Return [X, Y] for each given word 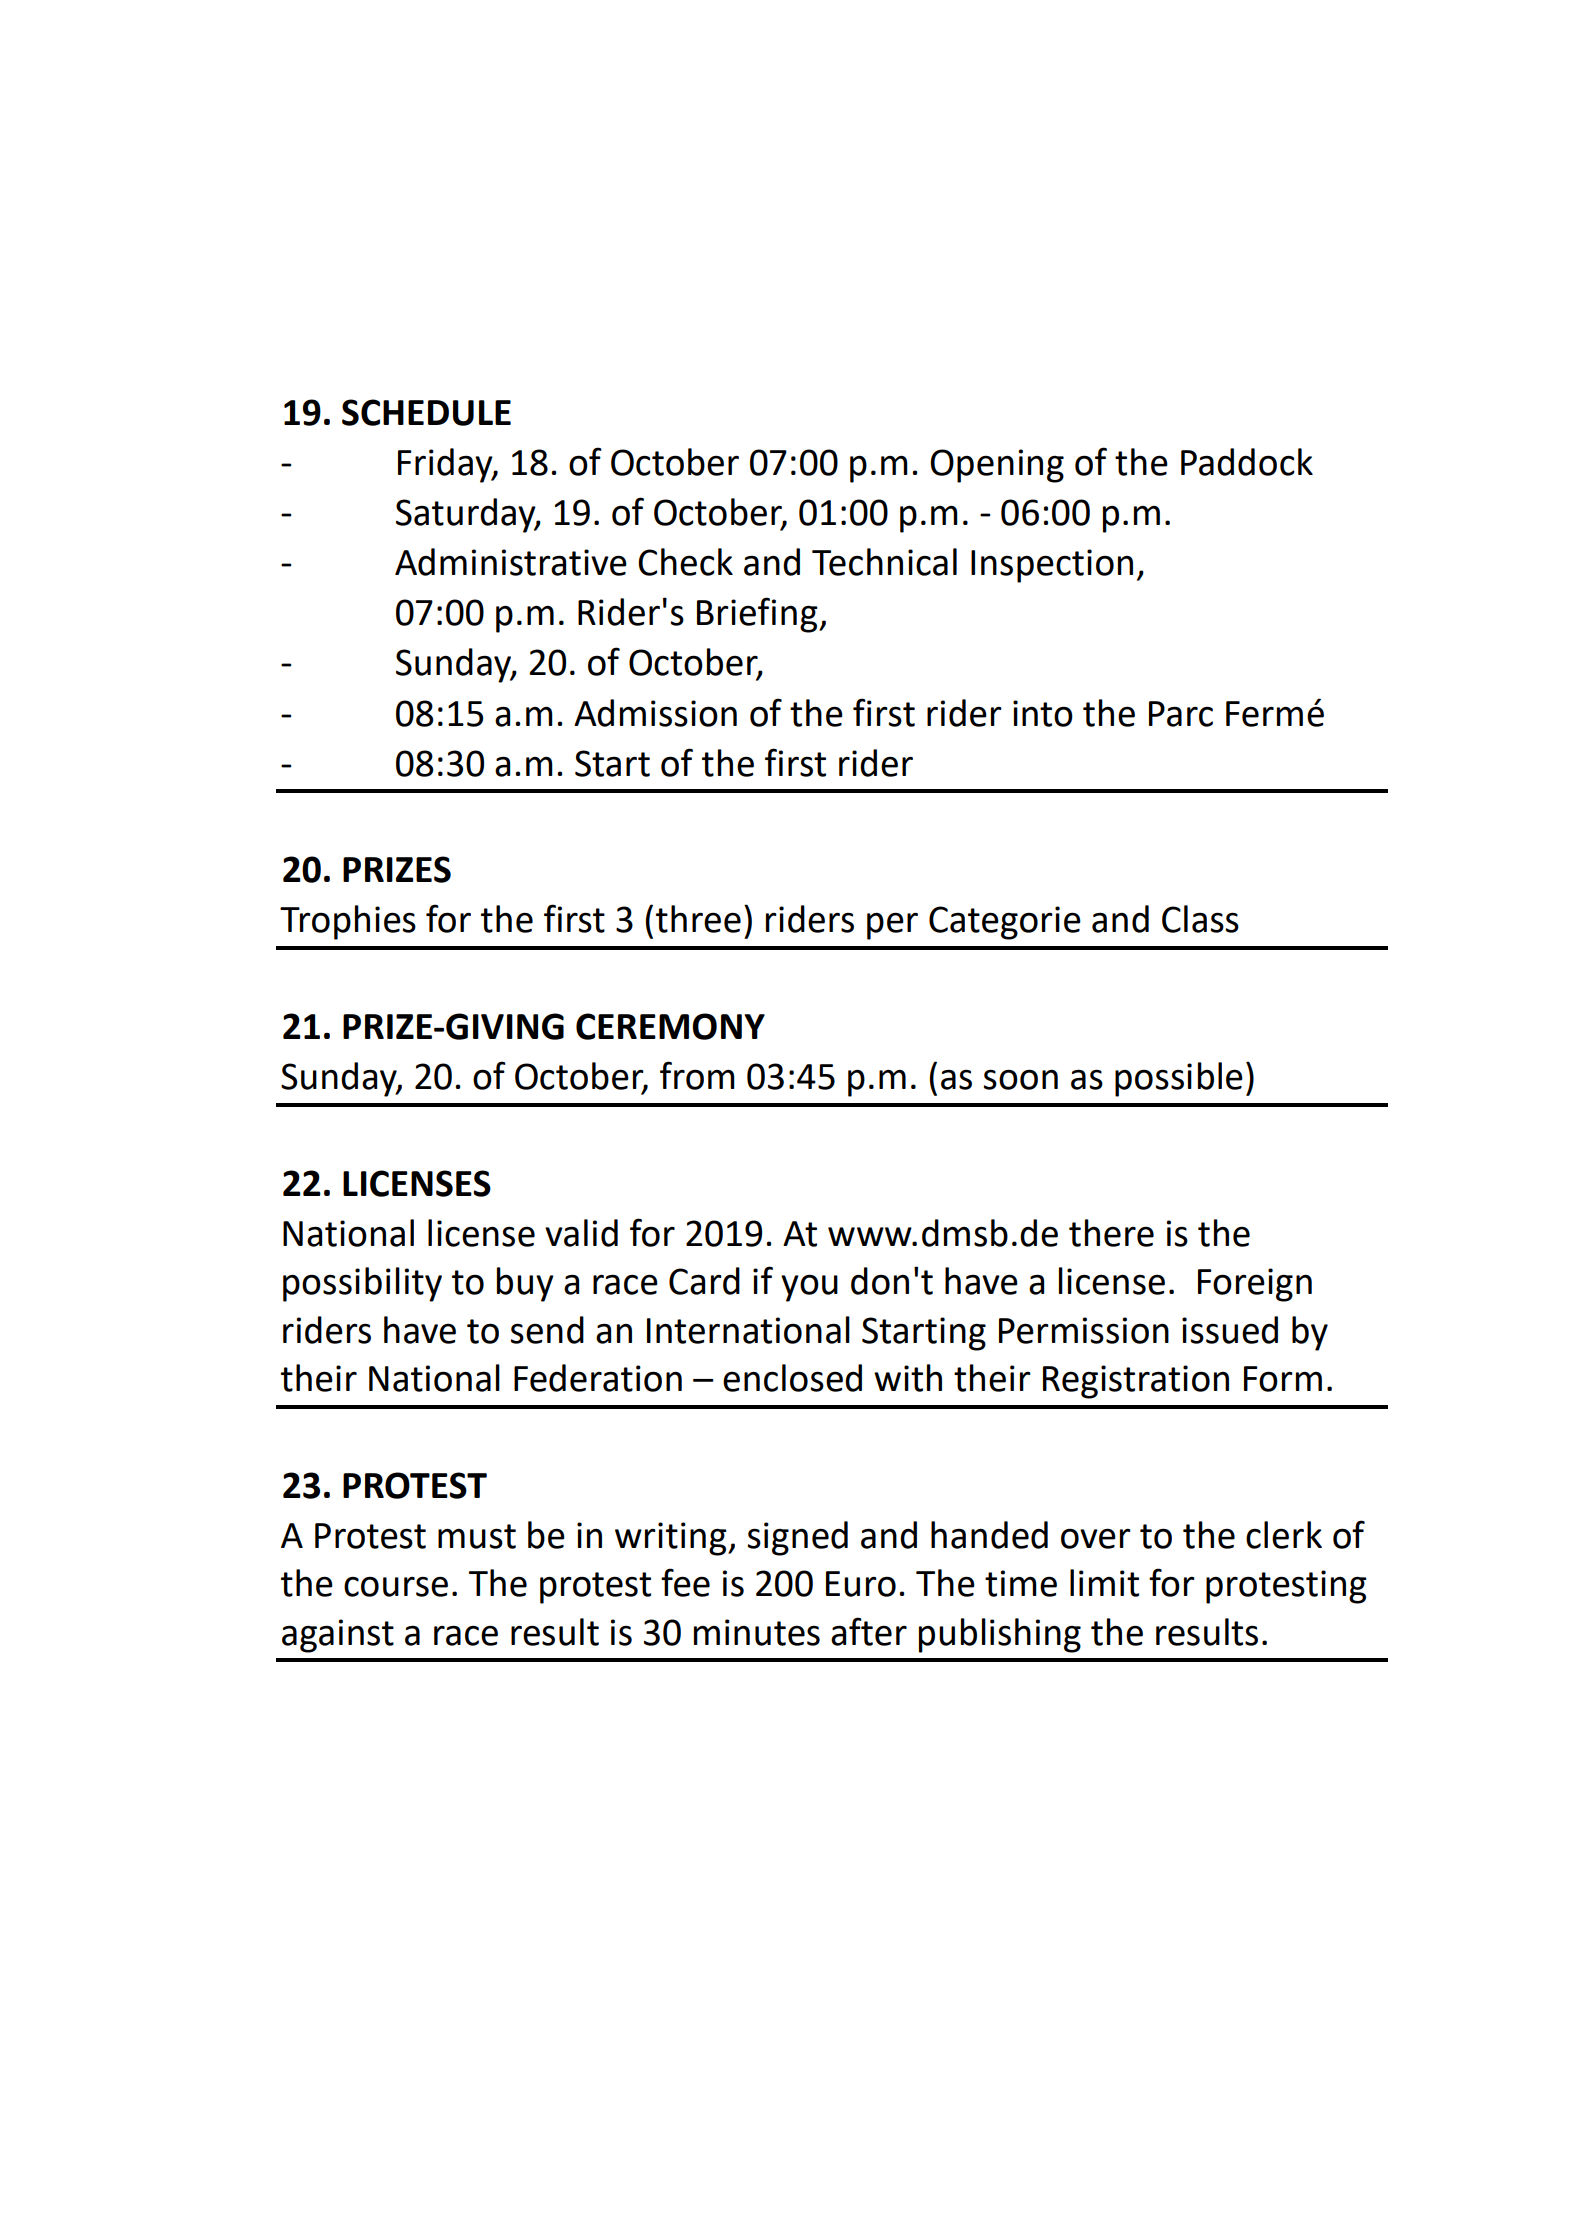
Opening [997, 466]
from [697, 1075]
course [396, 1586]
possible [1179, 1079]
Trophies [348, 922]
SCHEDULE [426, 412]
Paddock [1247, 462]
